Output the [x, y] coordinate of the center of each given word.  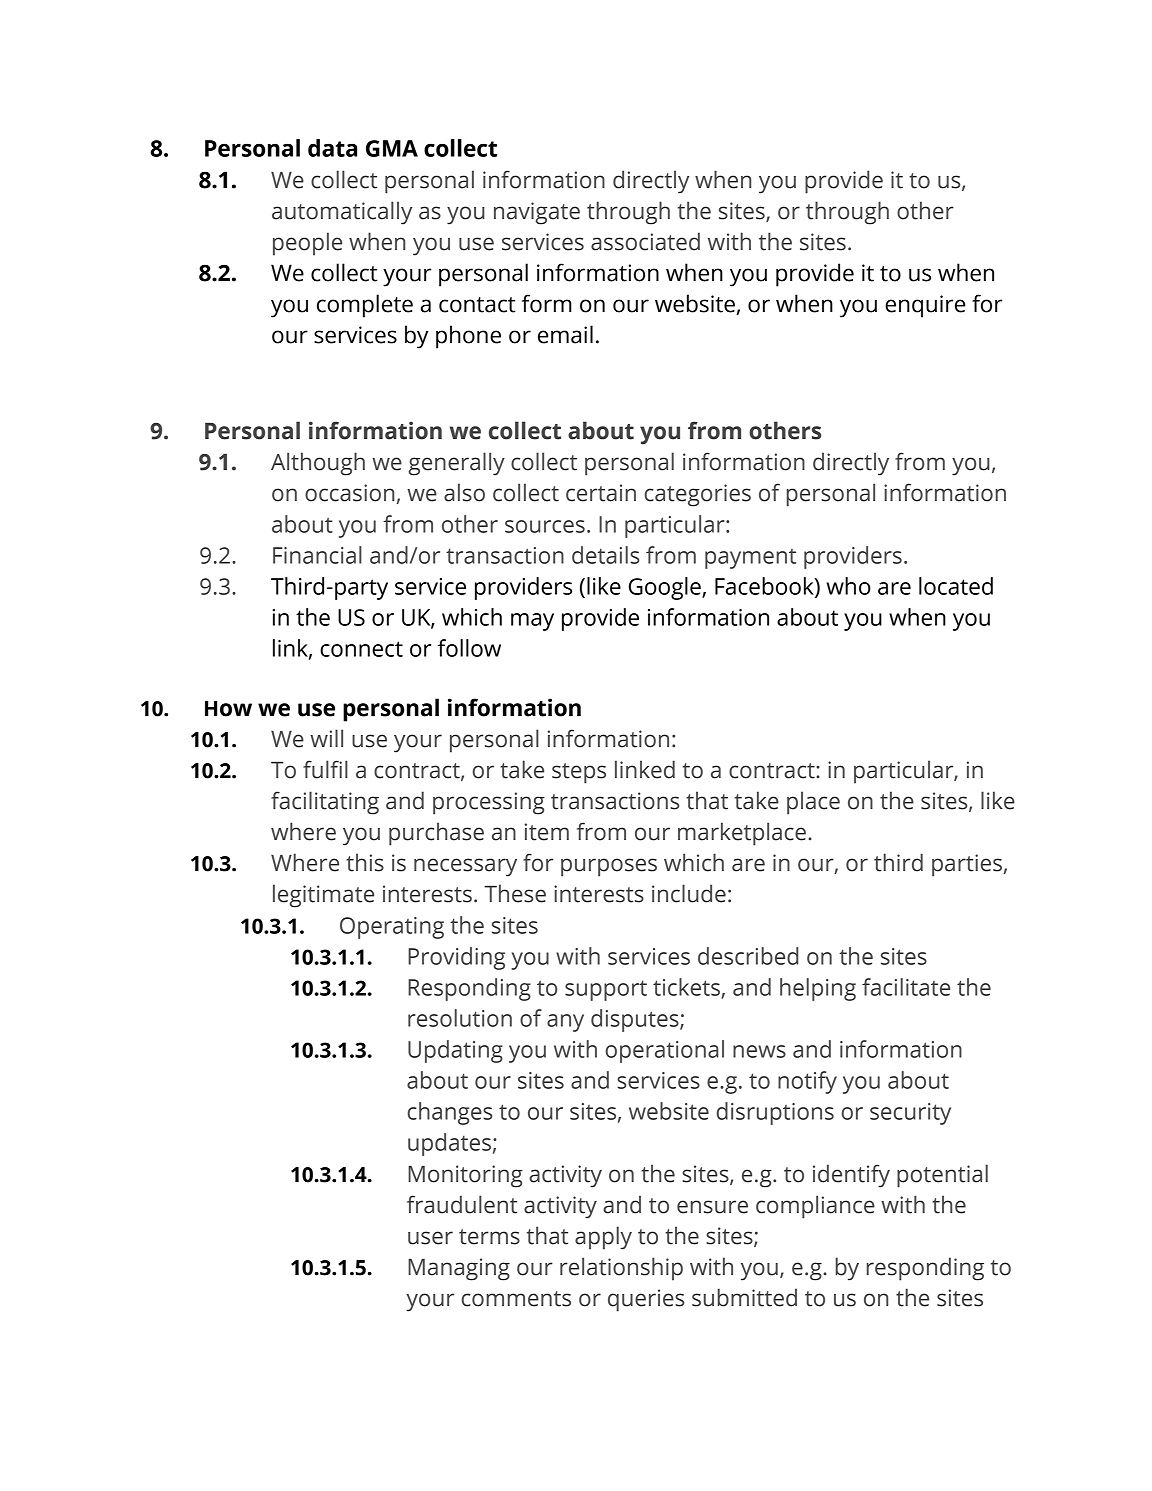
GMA [392, 148]
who [849, 586]
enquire [925, 306]
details [605, 555]
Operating [392, 928]
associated [645, 241]
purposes [609, 867]
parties [967, 865]
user [430, 1238]
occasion [349, 493]
